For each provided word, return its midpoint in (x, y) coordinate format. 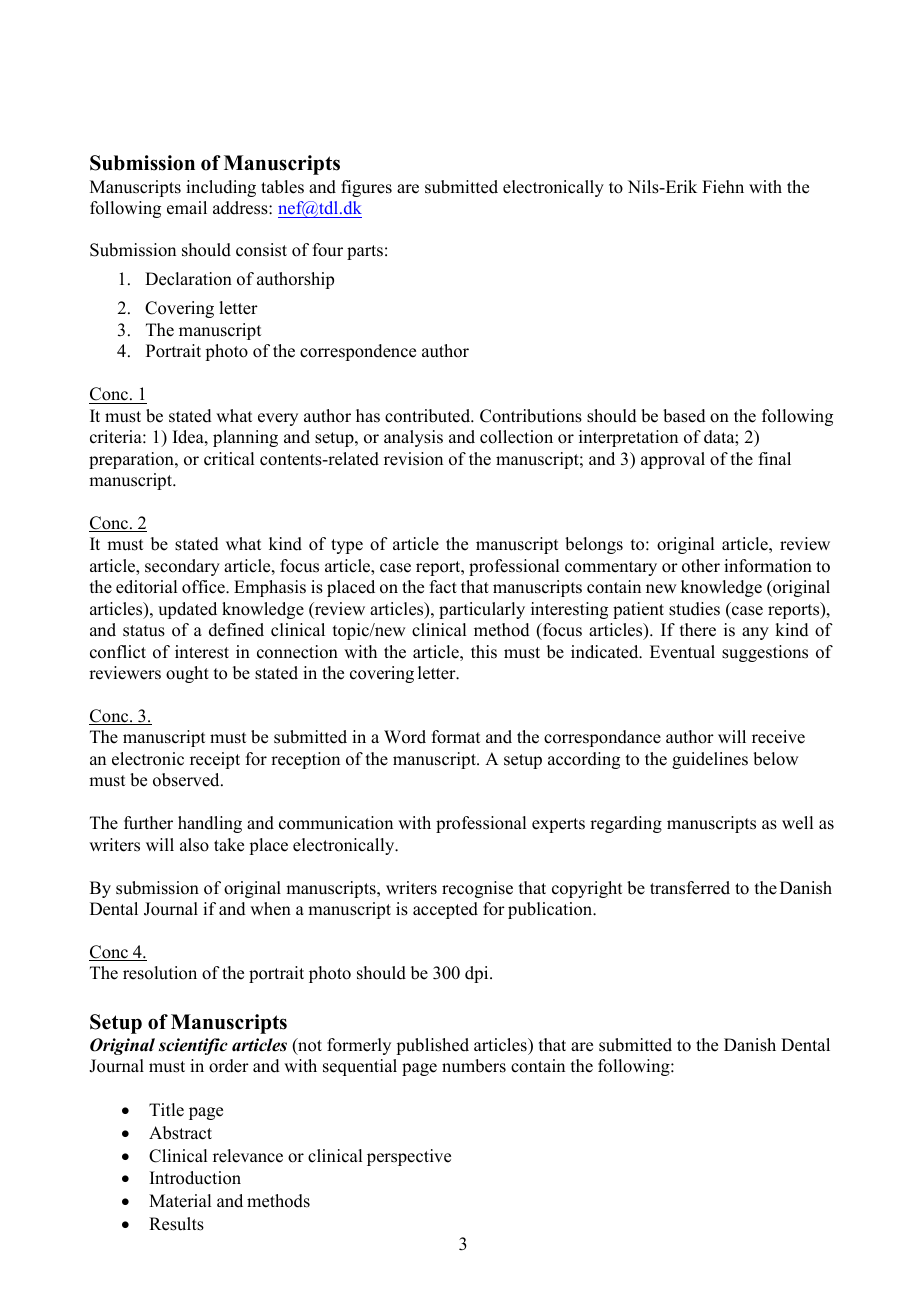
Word (405, 737)
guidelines (710, 760)
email (187, 208)
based (684, 416)
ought (187, 674)
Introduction (195, 1178)
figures (366, 188)
